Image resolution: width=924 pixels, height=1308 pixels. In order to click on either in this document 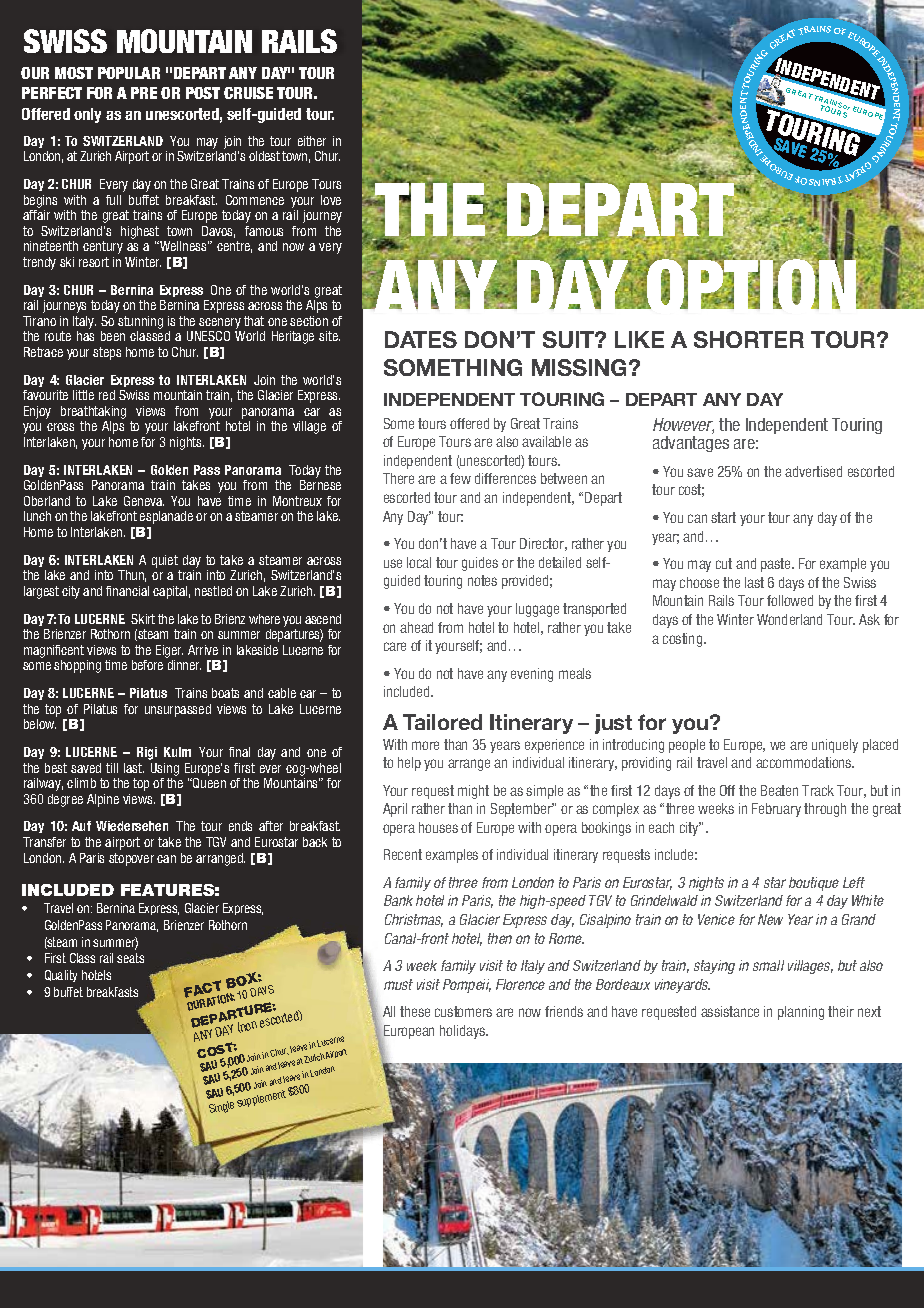, I will do `click(312, 141)`.
